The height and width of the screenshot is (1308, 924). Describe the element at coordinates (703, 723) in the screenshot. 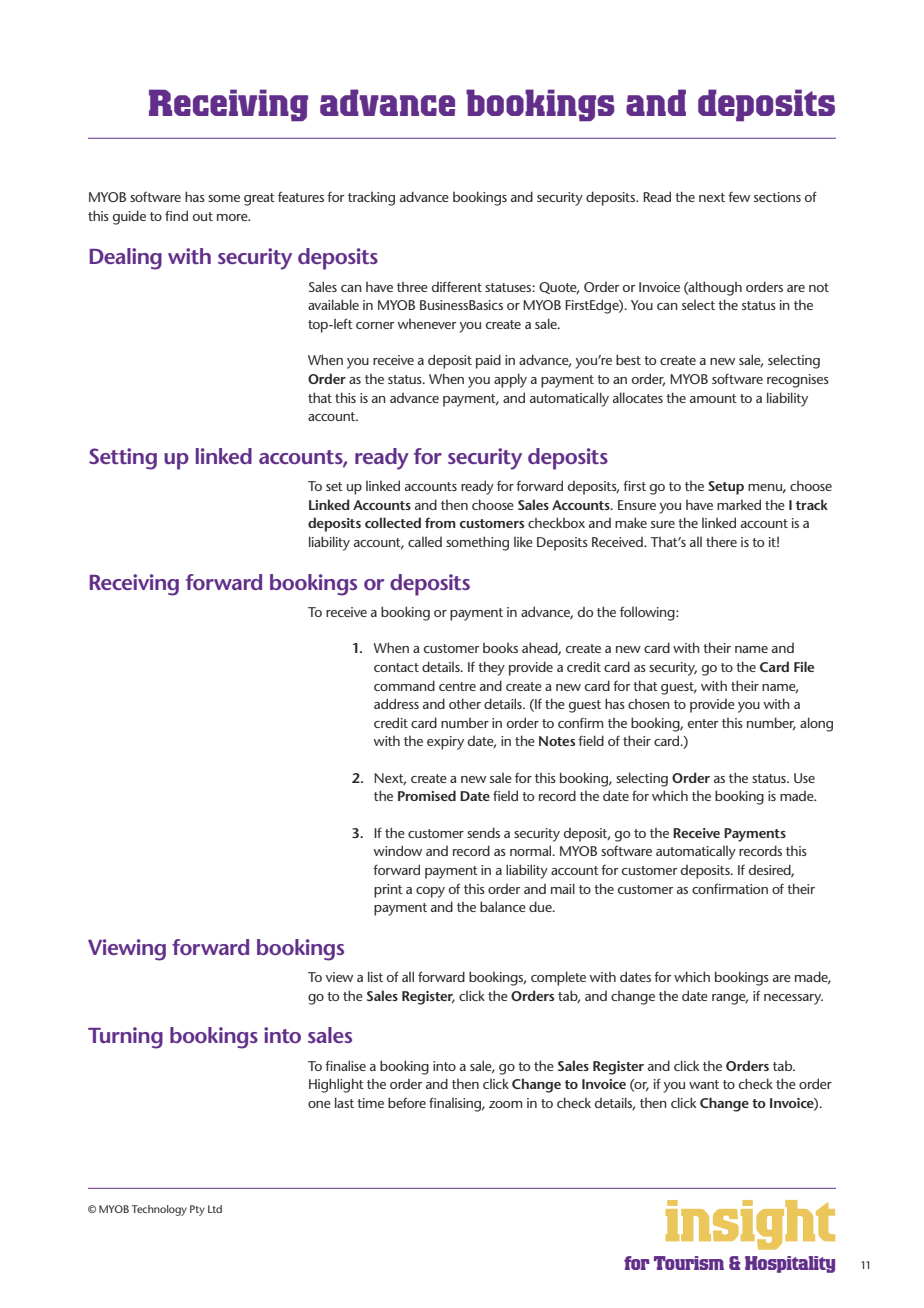

I see `enter` at that location.
